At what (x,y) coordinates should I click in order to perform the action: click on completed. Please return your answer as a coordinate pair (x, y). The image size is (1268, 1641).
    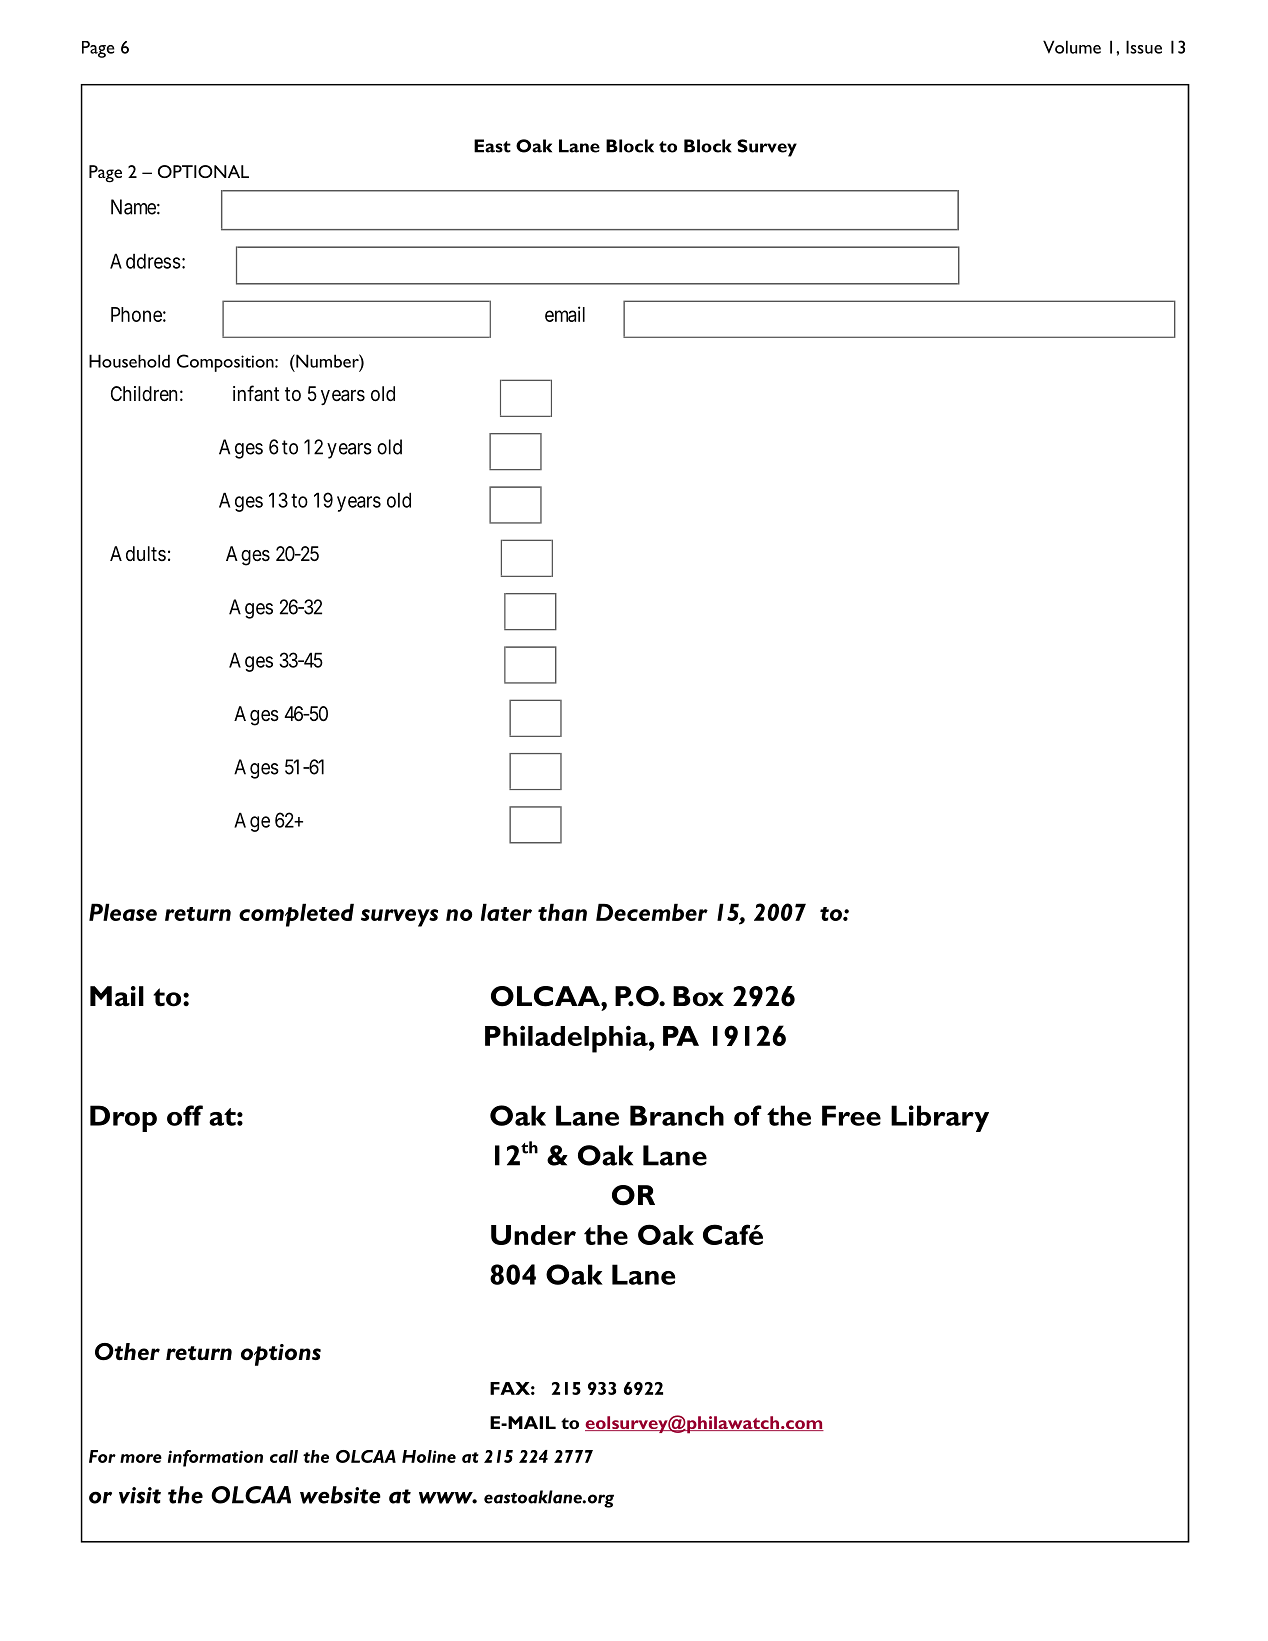
    Looking at the image, I should click on (296, 915).
